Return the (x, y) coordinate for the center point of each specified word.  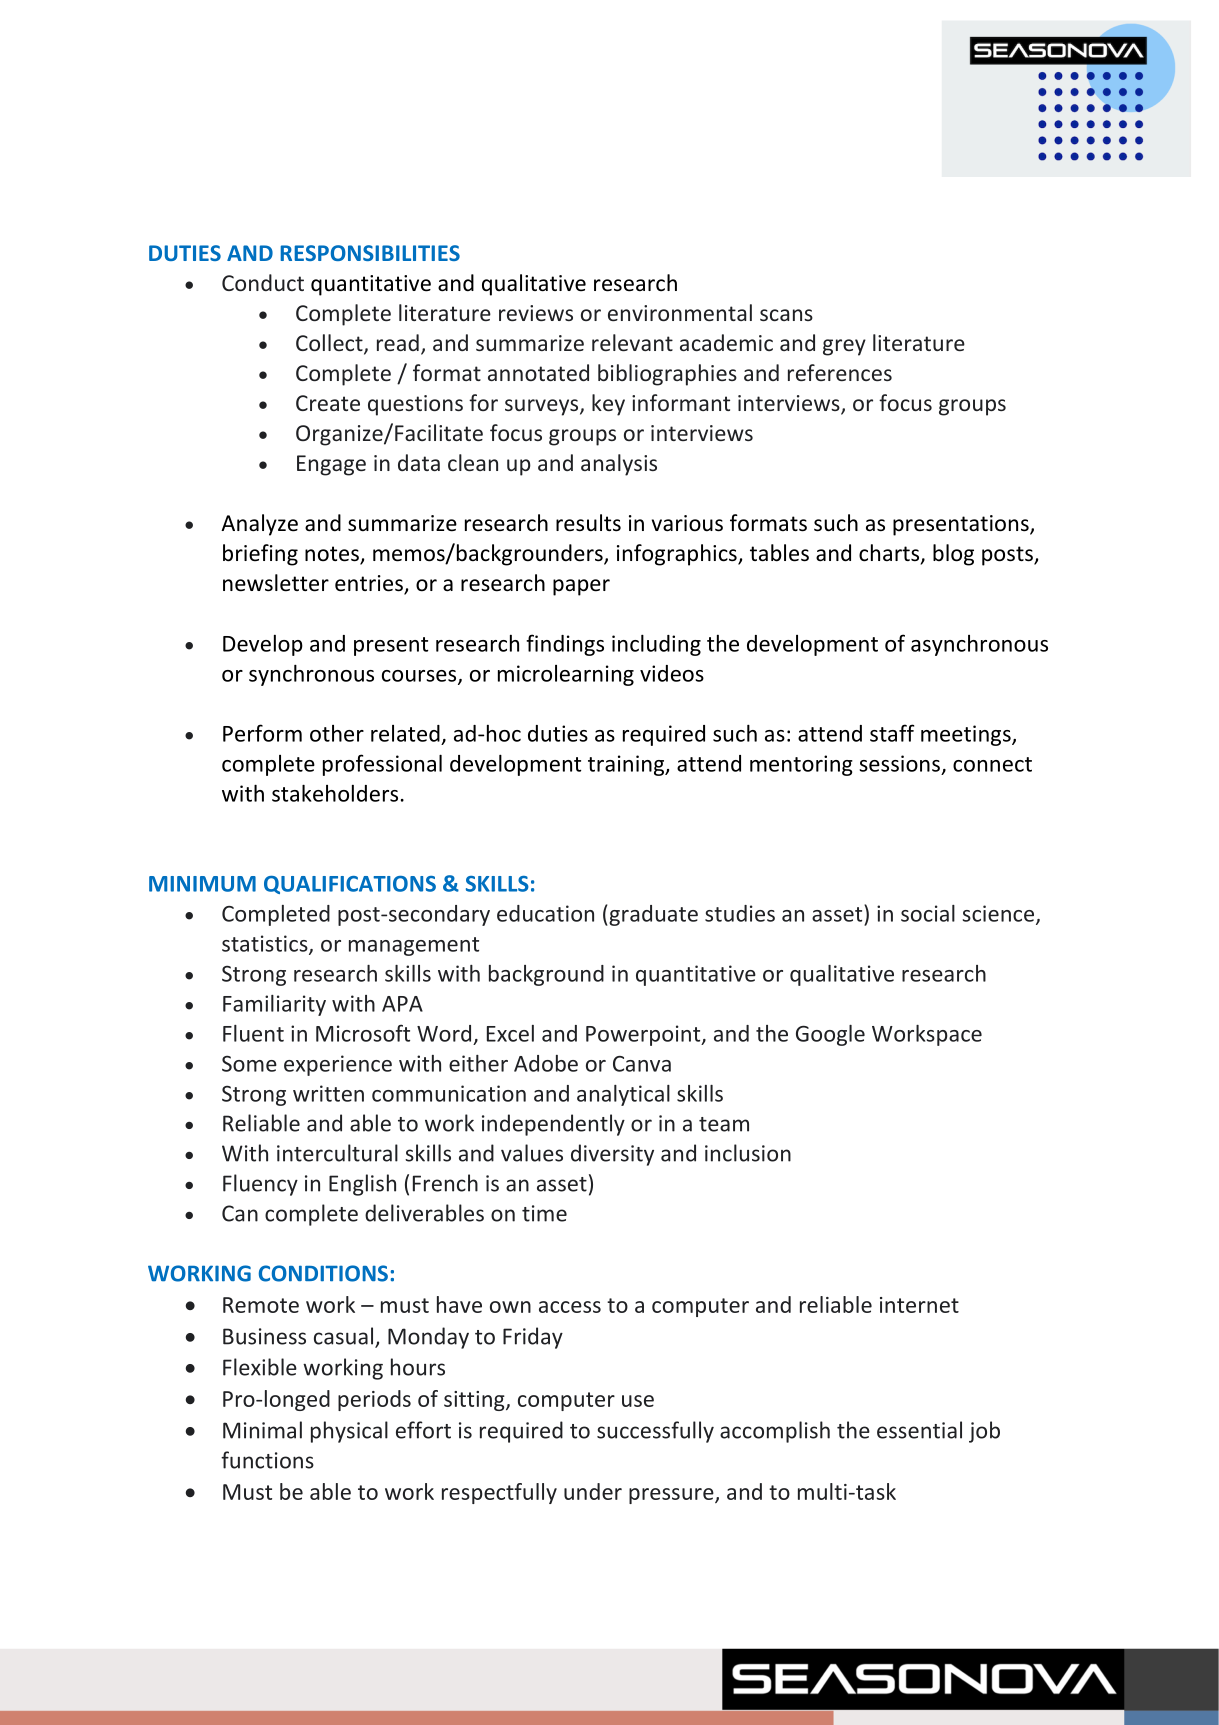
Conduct (263, 282)
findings (565, 645)
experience (338, 1065)
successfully (655, 1432)
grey (844, 347)
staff (892, 733)
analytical (623, 1095)
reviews (536, 313)
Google (830, 1035)
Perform (262, 733)
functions (267, 1460)
